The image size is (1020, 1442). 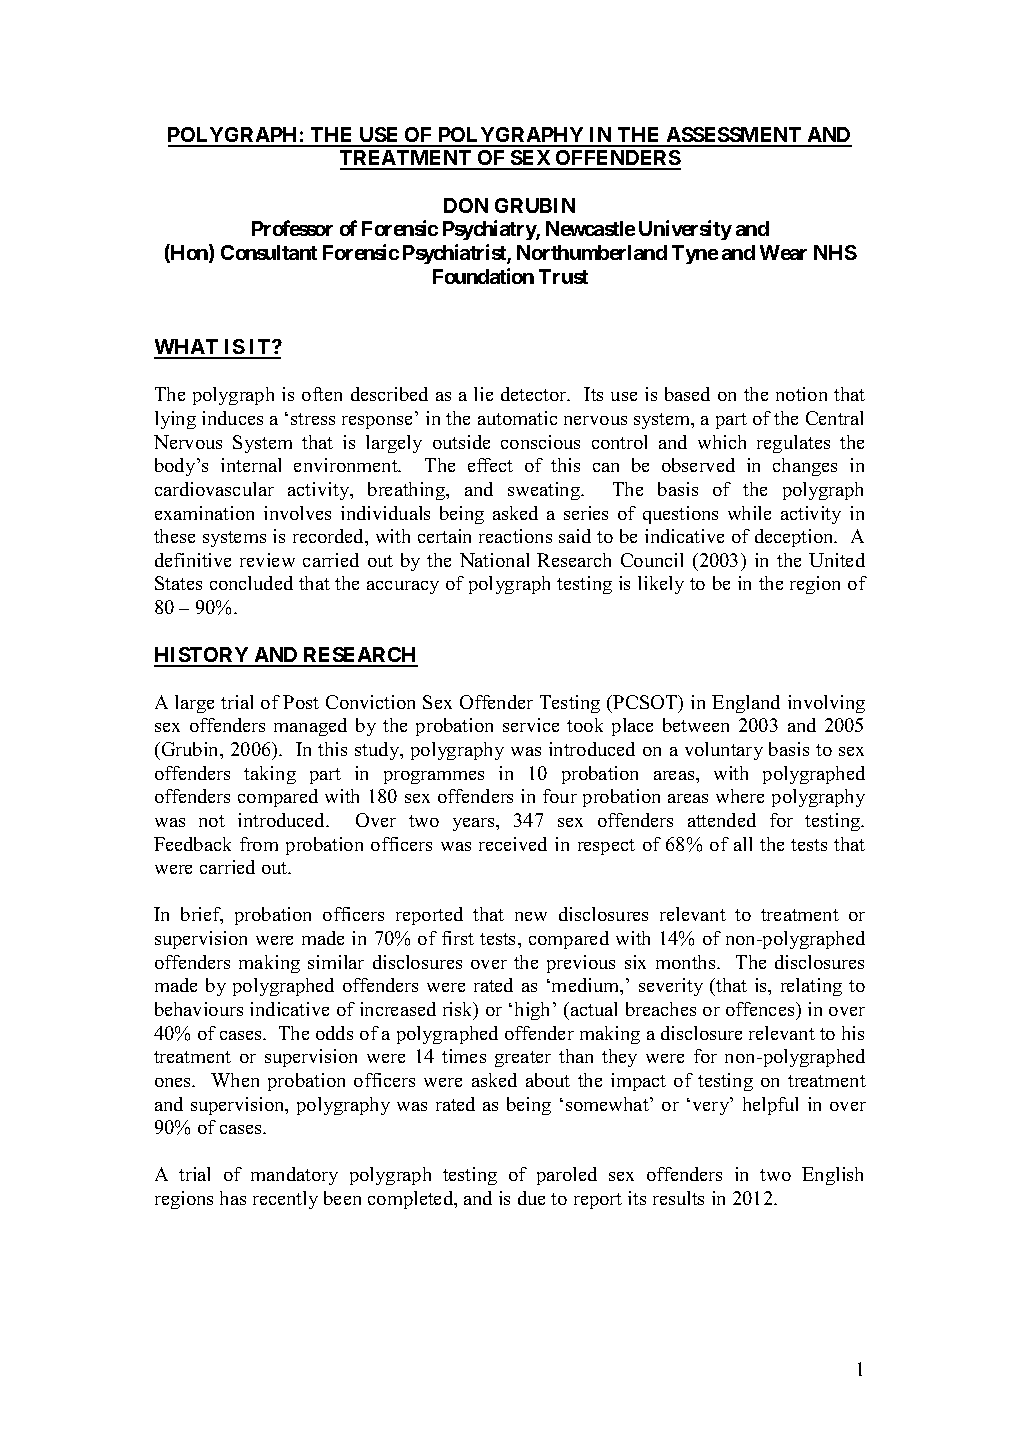 I want to click on first, so click(x=458, y=938).
